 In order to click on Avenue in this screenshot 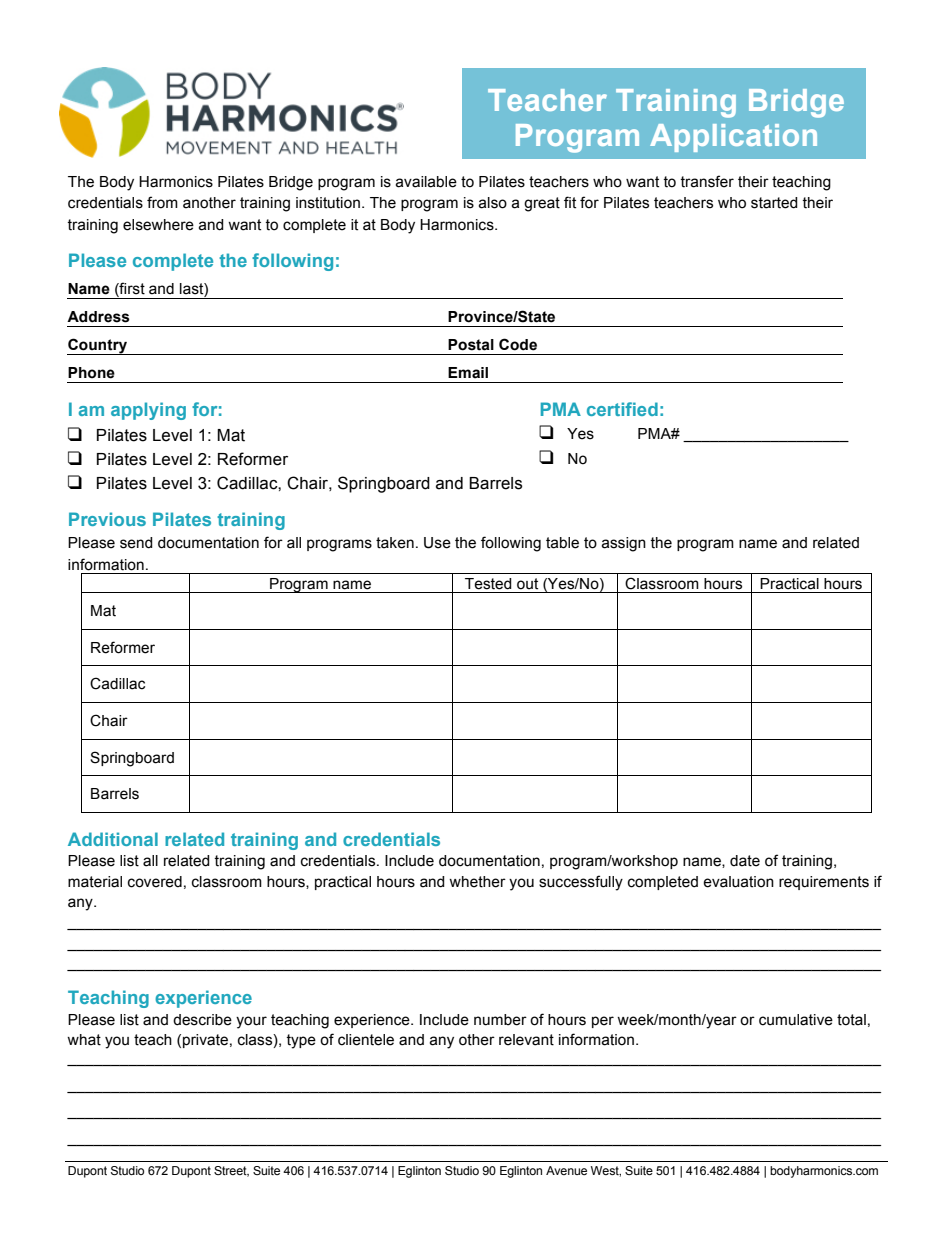, I will do `click(566, 1170)`.
